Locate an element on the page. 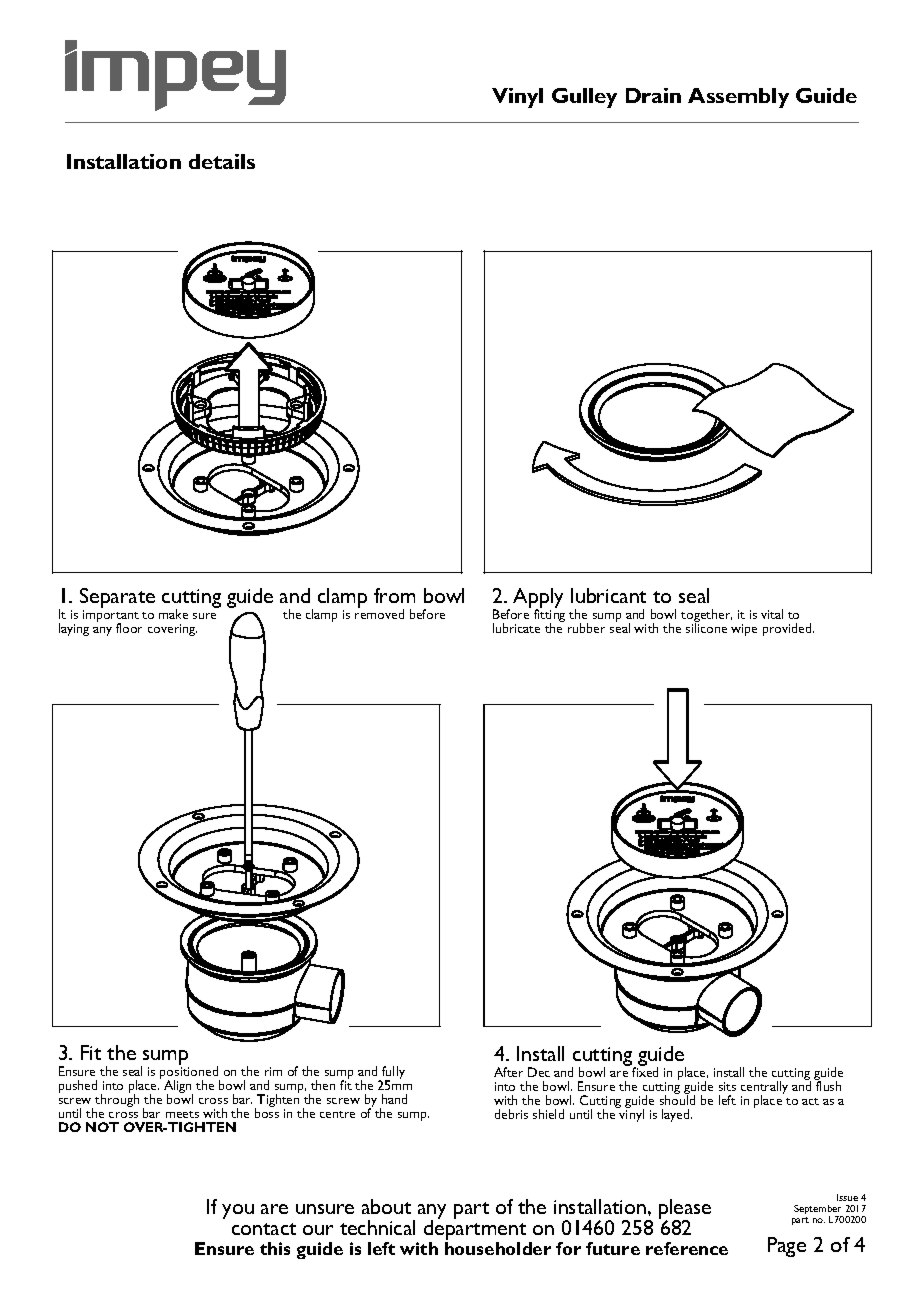 Image resolution: width=924 pixels, height=1308 pixels. lubricate is located at coordinates (516, 628).
